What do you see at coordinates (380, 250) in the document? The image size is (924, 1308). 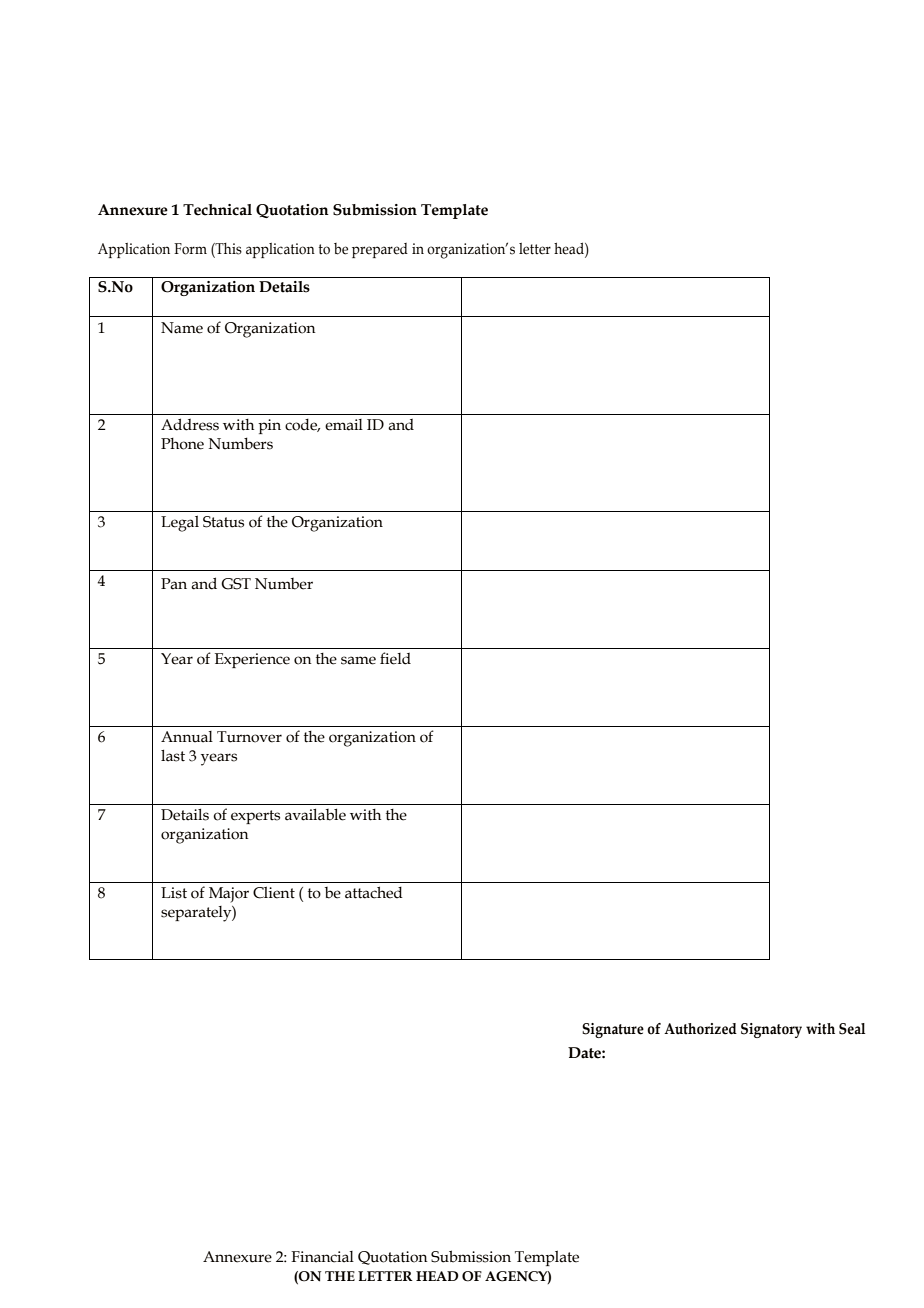 I see `prepared` at bounding box center [380, 250].
